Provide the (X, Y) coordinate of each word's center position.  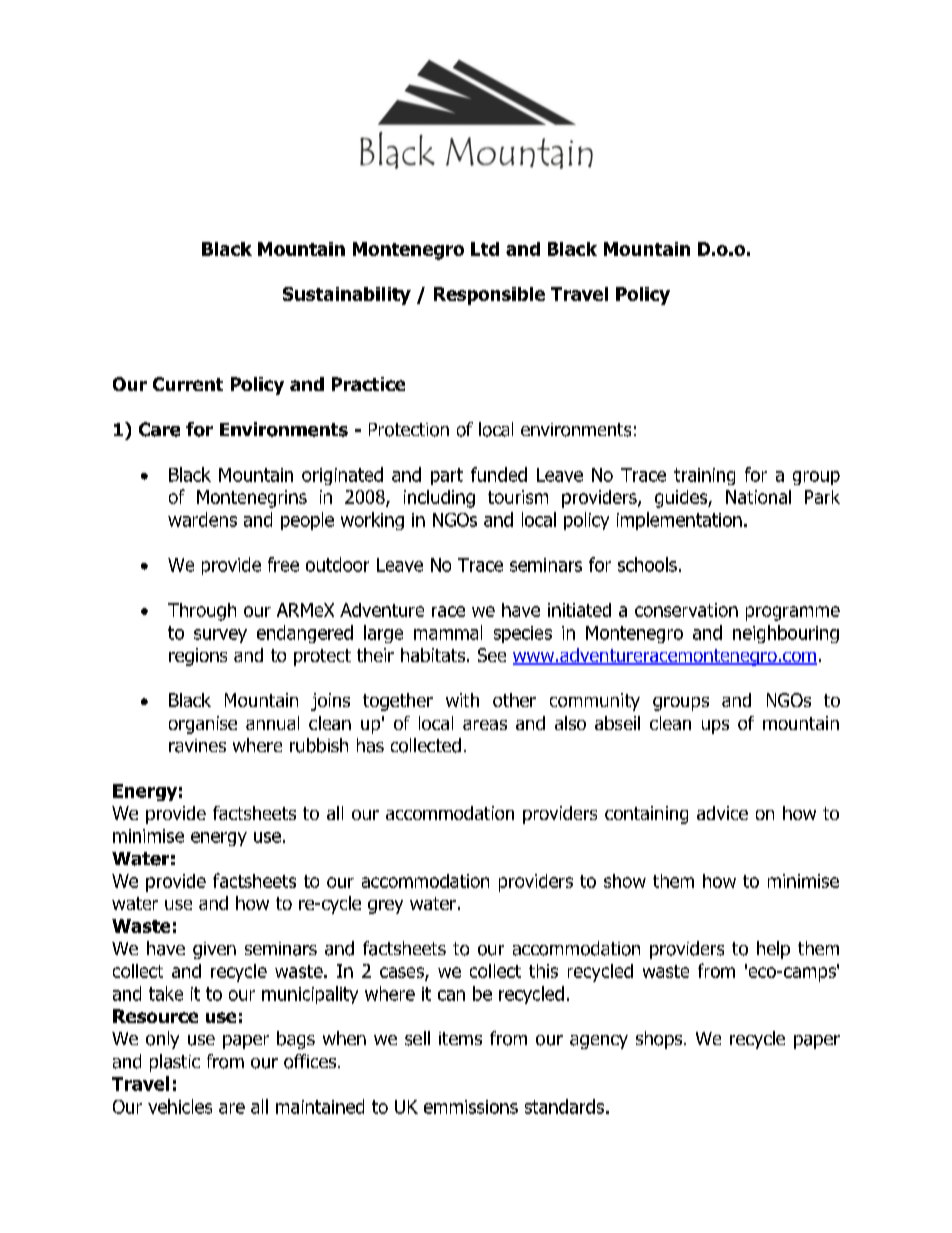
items (460, 1038)
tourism (518, 497)
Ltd (485, 249)
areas (485, 725)
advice (722, 813)
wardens (202, 519)
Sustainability (347, 296)
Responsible (489, 296)
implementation (679, 521)
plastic (175, 1063)
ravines (197, 746)
